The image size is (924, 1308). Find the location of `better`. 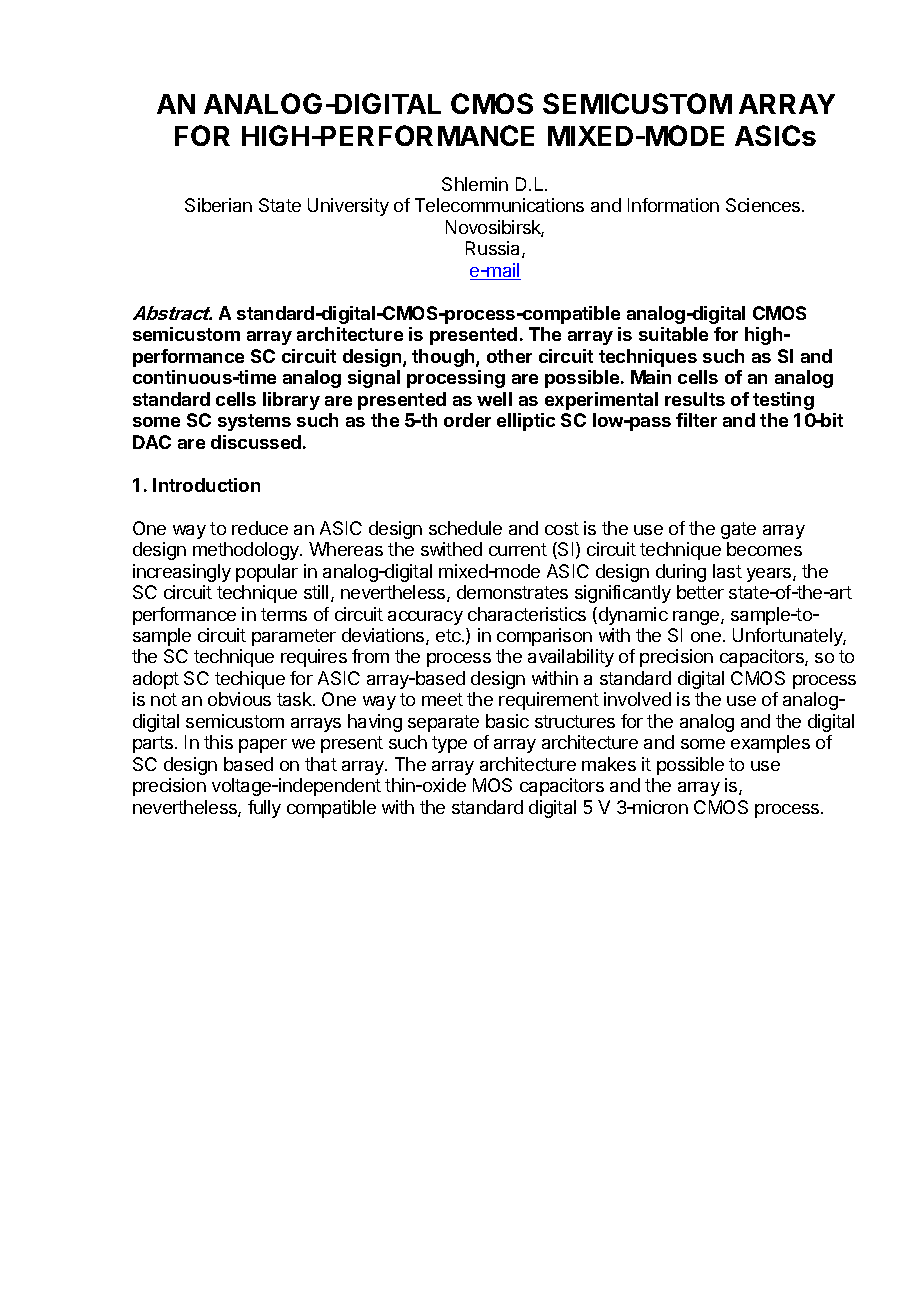

better is located at coordinates (700, 592).
